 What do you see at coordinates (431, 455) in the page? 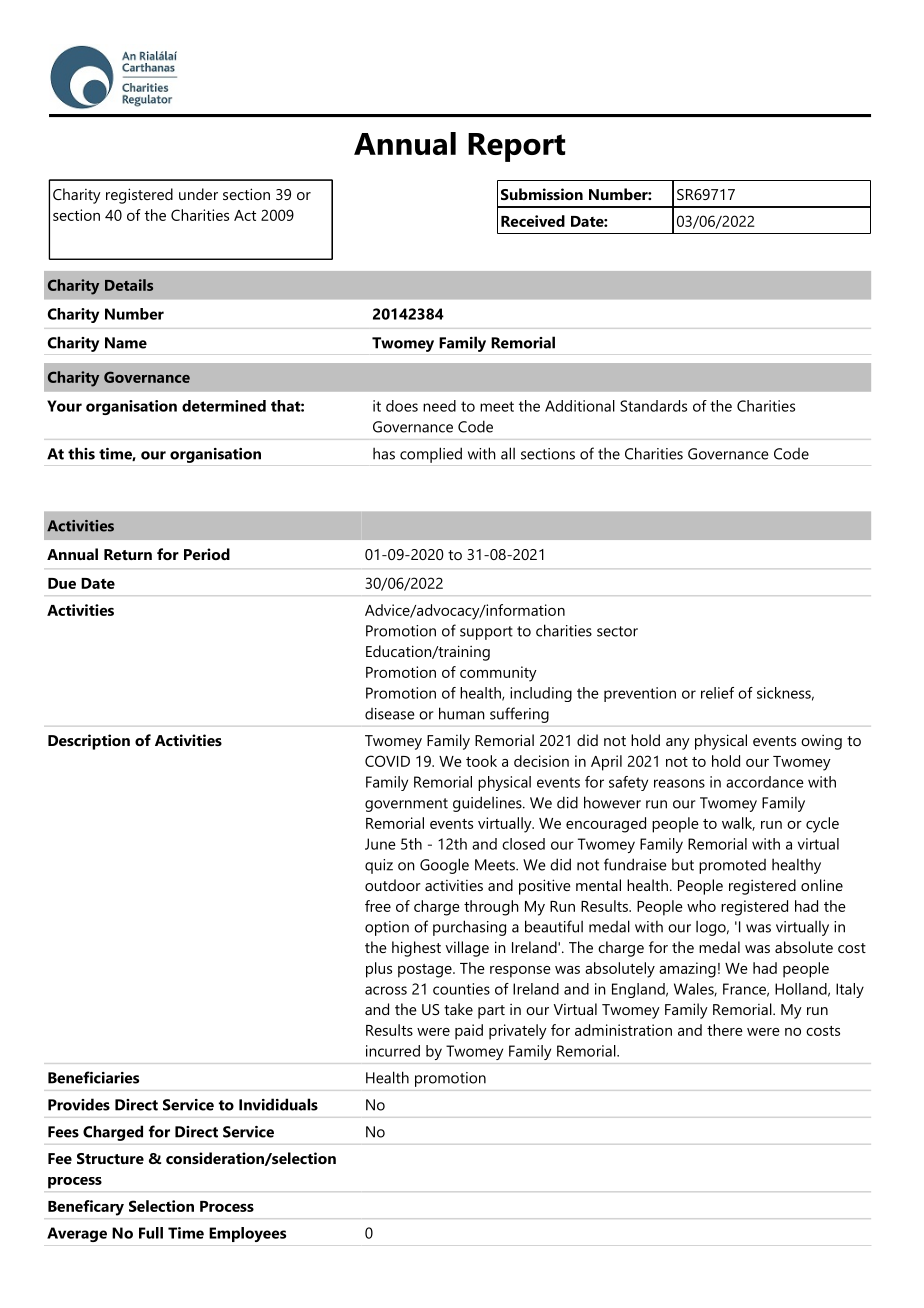
I see `complied` at bounding box center [431, 455].
